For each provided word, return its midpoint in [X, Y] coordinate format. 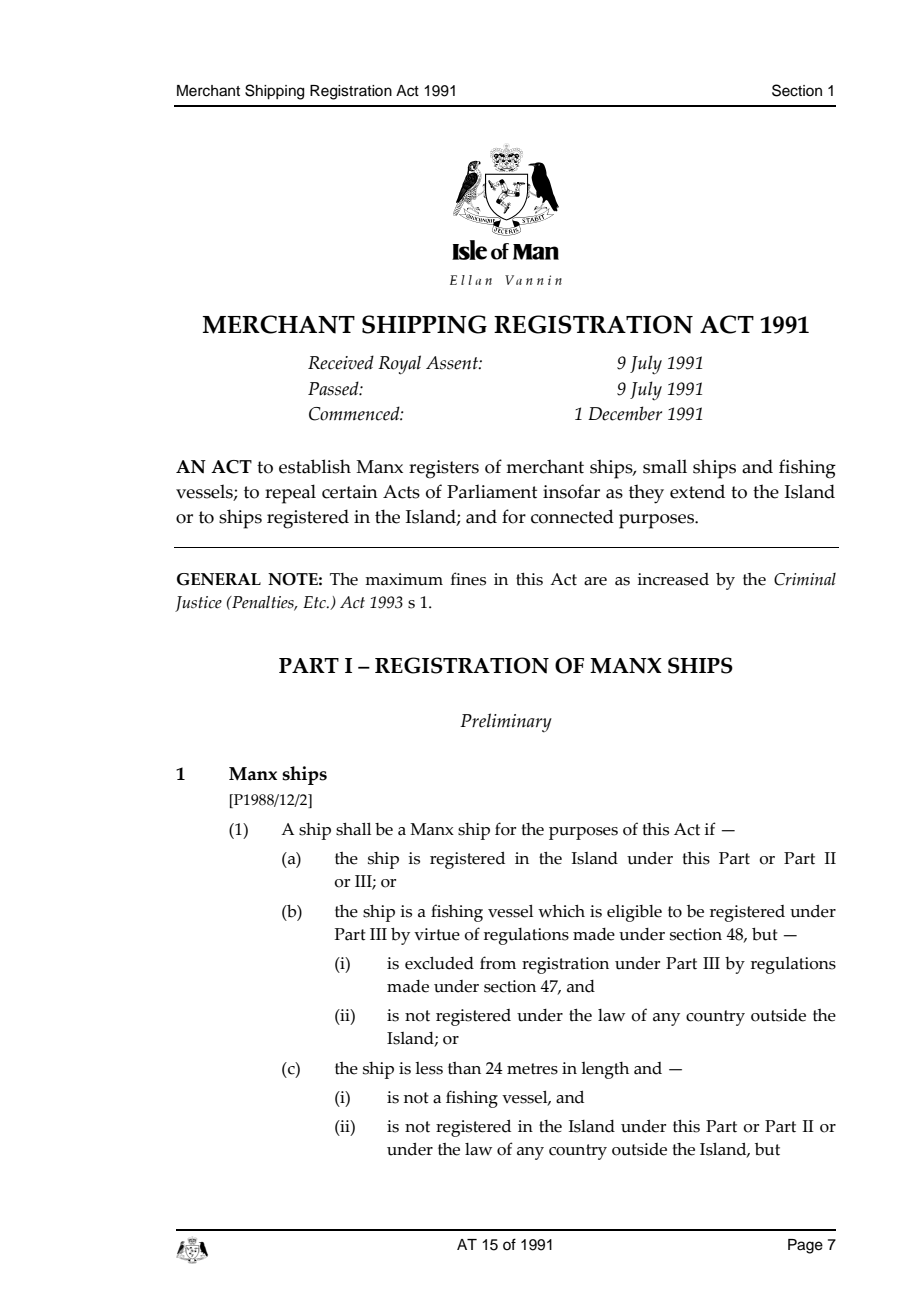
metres [532, 1069]
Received [341, 362]
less [429, 1068]
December [625, 413]
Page [805, 1246]
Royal [399, 365]
